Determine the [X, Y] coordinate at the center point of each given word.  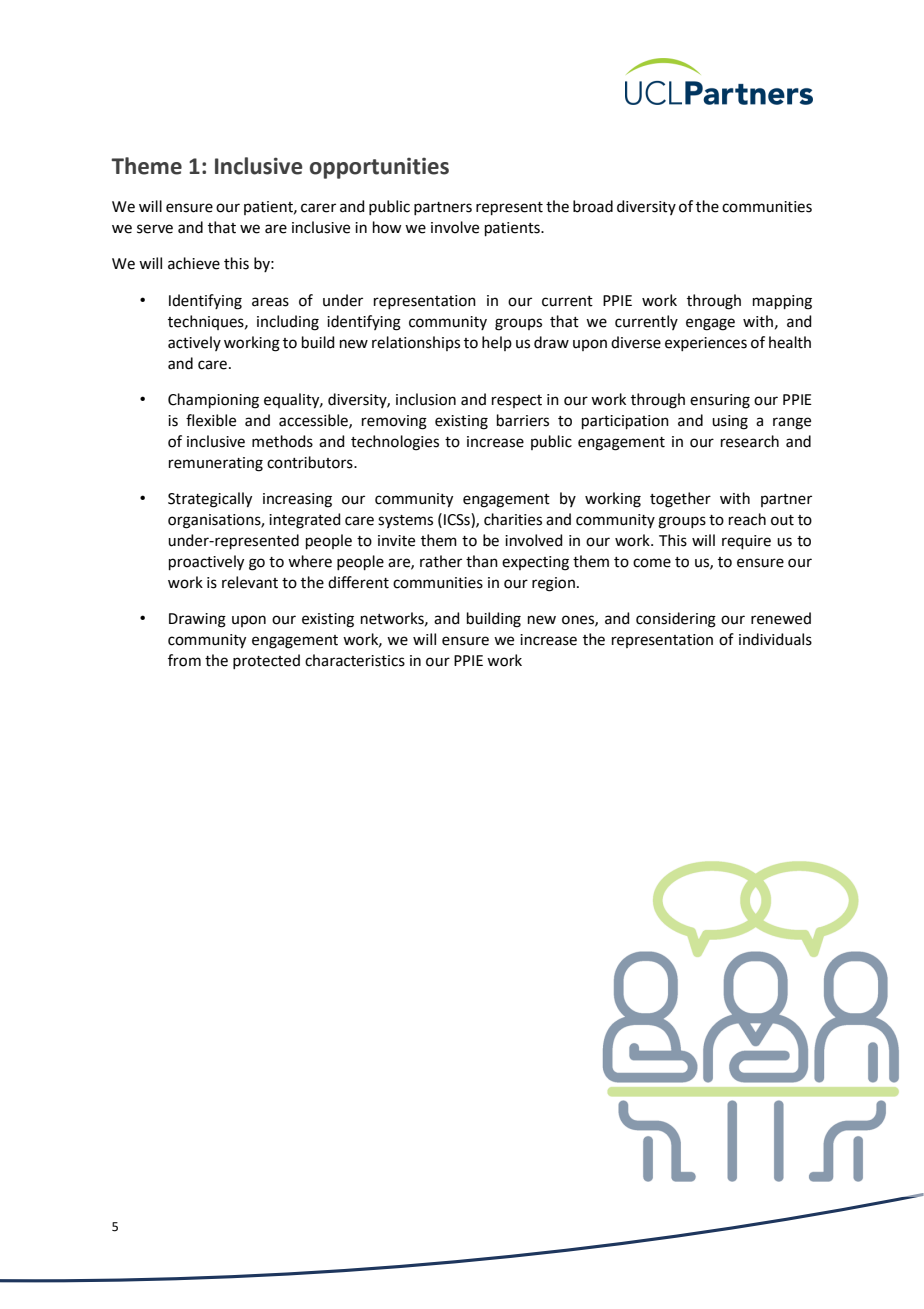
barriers [523, 420]
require [746, 542]
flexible [211, 420]
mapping [782, 302]
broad [593, 206]
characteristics [355, 660]
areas [270, 302]
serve [155, 229]
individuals [775, 639]
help [497, 343]
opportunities [379, 168]
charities [513, 519]
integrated [305, 521]
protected [266, 661]
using [730, 422]
